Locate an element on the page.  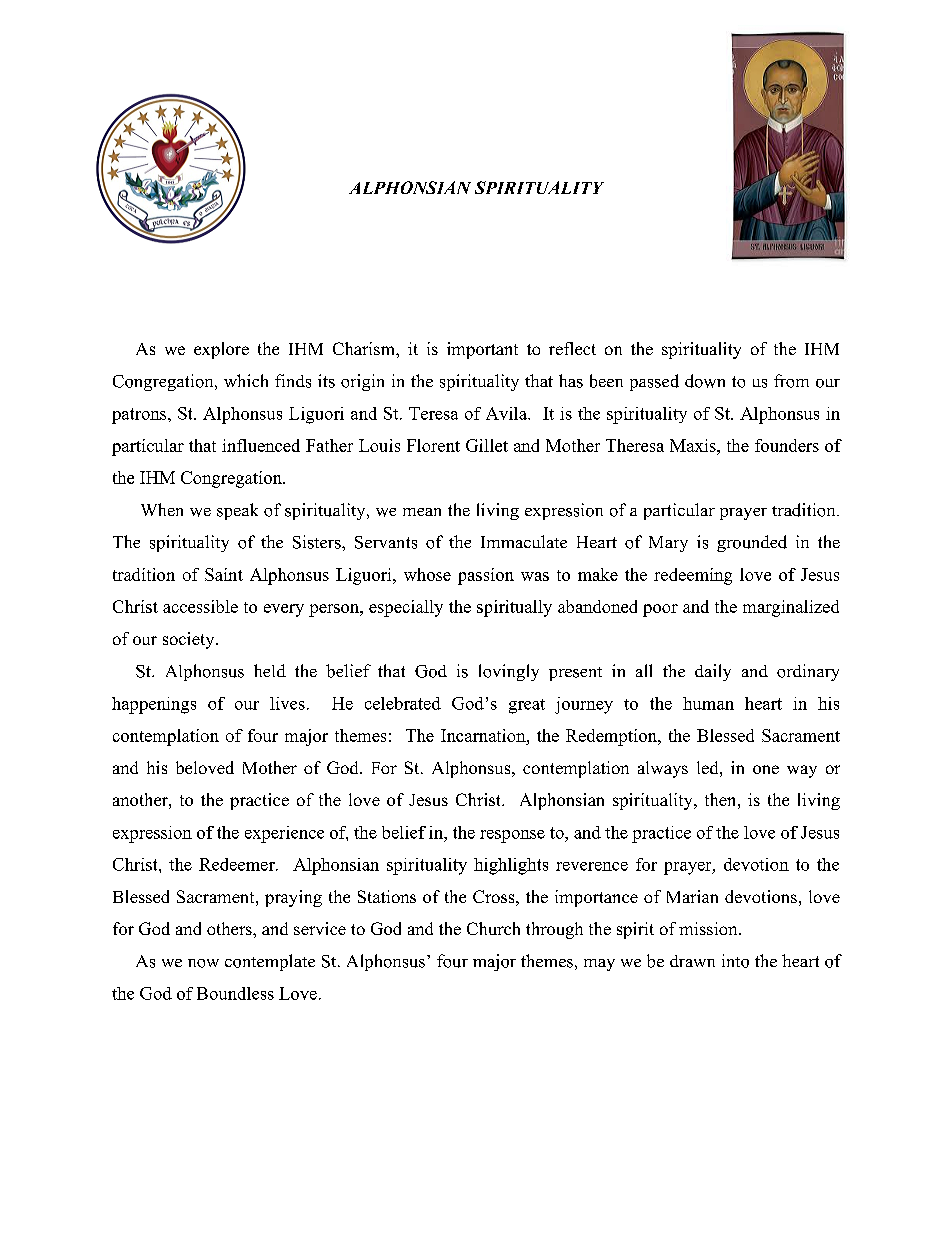
held is located at coordinates (270, 670).
